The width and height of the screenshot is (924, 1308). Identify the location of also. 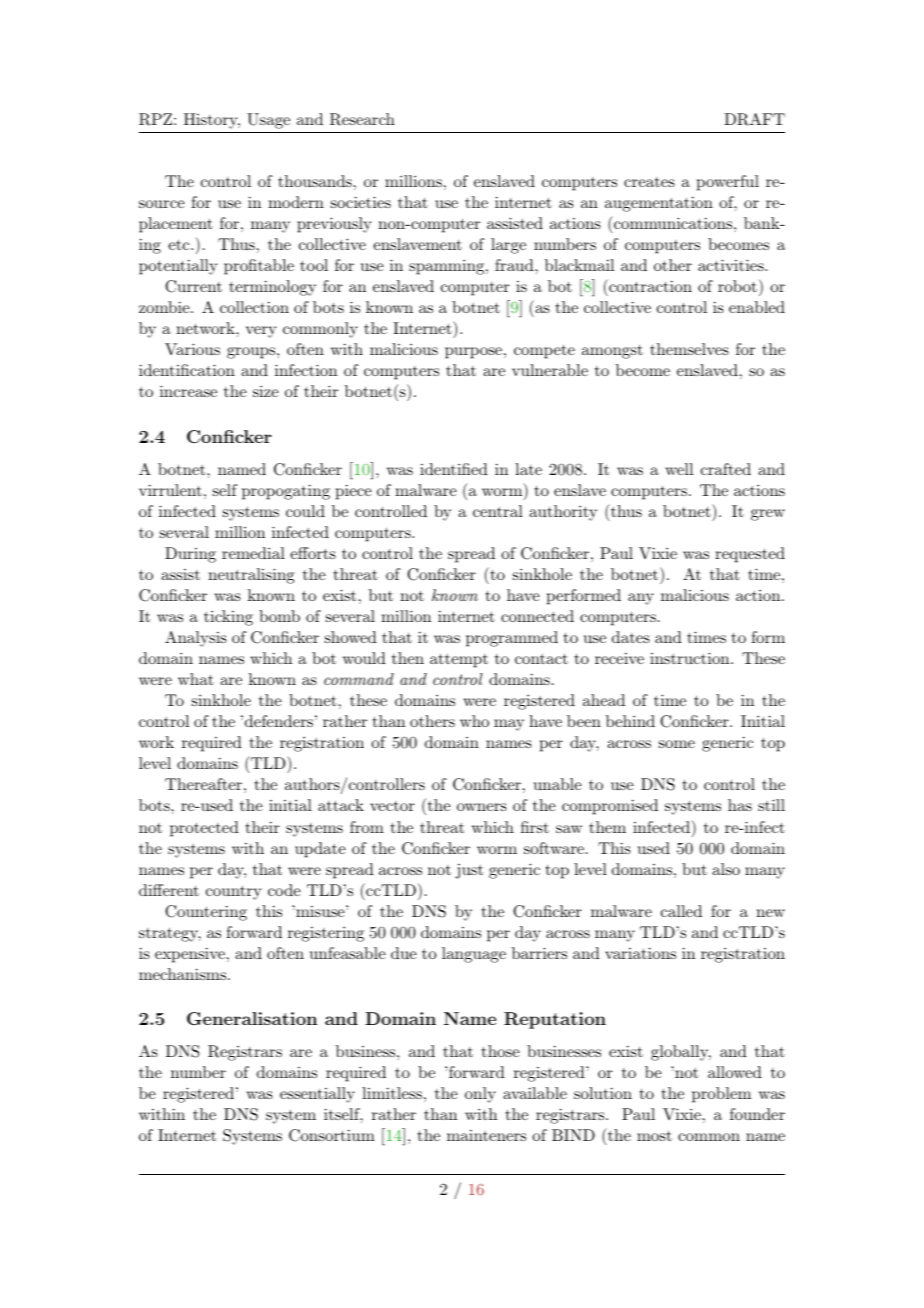
(726, 869).
